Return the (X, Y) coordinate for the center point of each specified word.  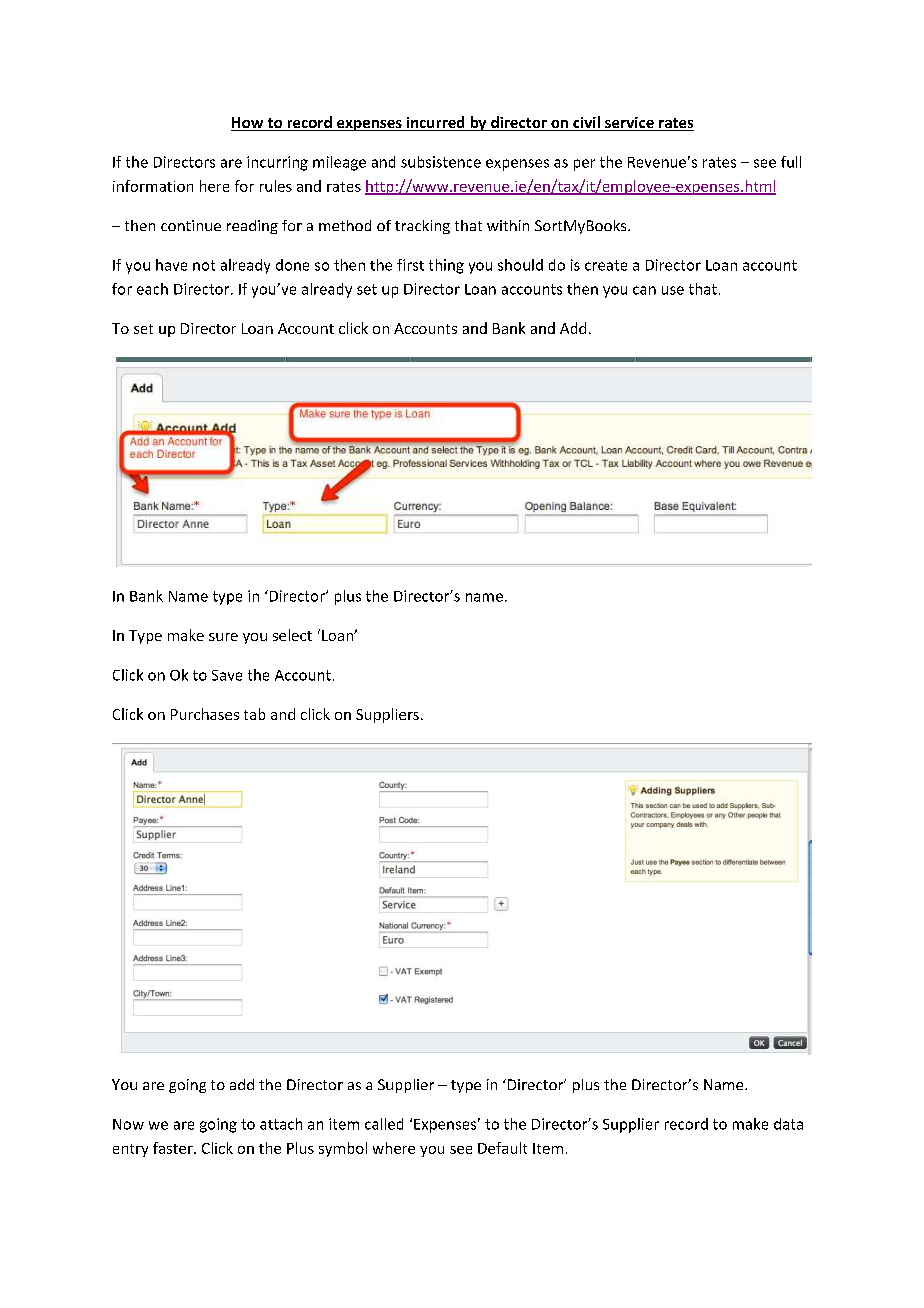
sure (223, 637)
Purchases (205, 714)
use (673, 290)
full (791, 162)
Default (502, 1148)
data (788, 1124)
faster (174, 1148)
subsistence (441, 162)
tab (254, 714)
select (292, 635)
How (248, 124)
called (384, 1124)
